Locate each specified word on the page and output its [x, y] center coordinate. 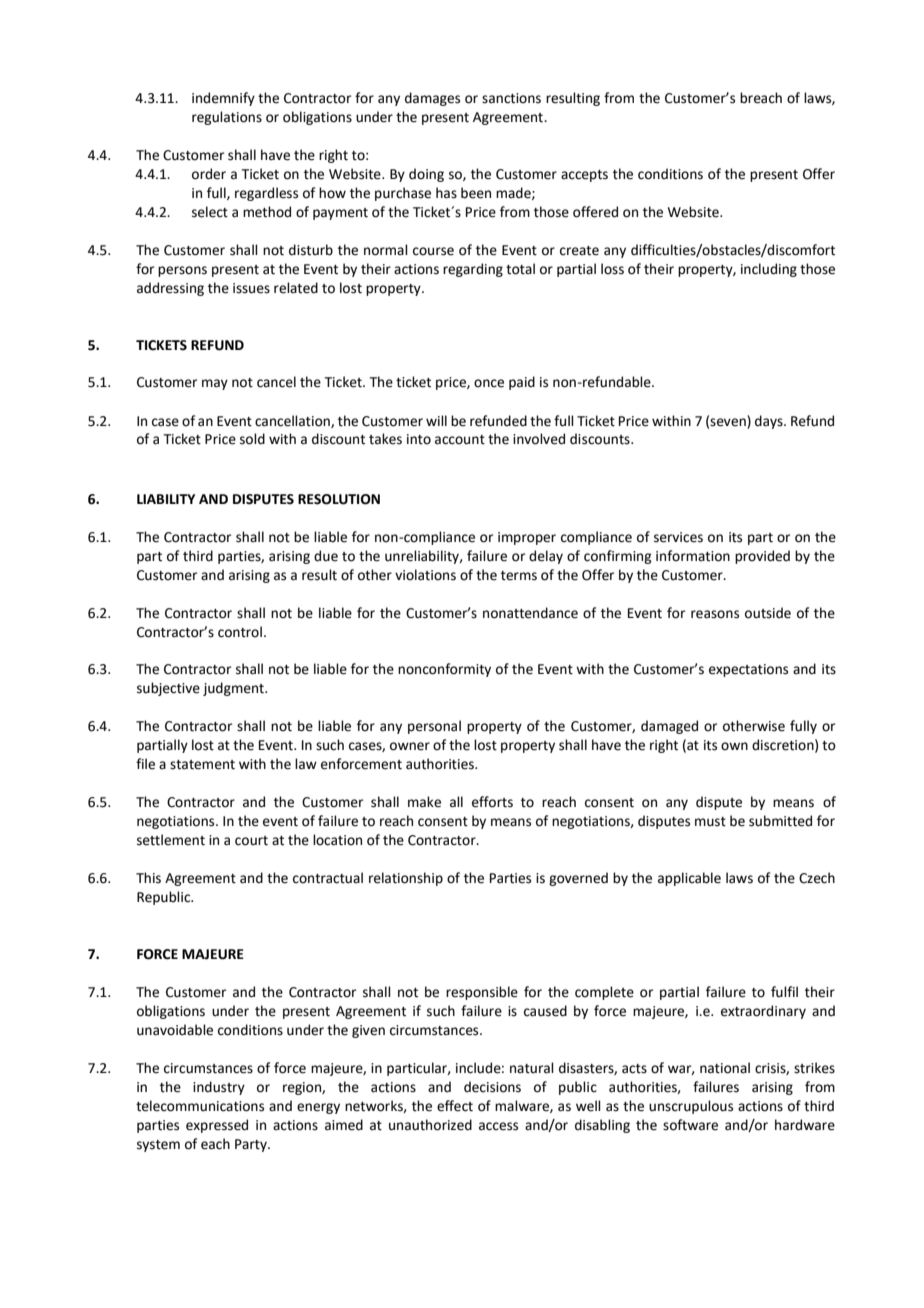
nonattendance [530, 613]
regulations [227, 118]
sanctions [511, 98]
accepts [584, 176]
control [240, 632]
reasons [715, 614]
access [498, 1126]
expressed [217, 1126]
